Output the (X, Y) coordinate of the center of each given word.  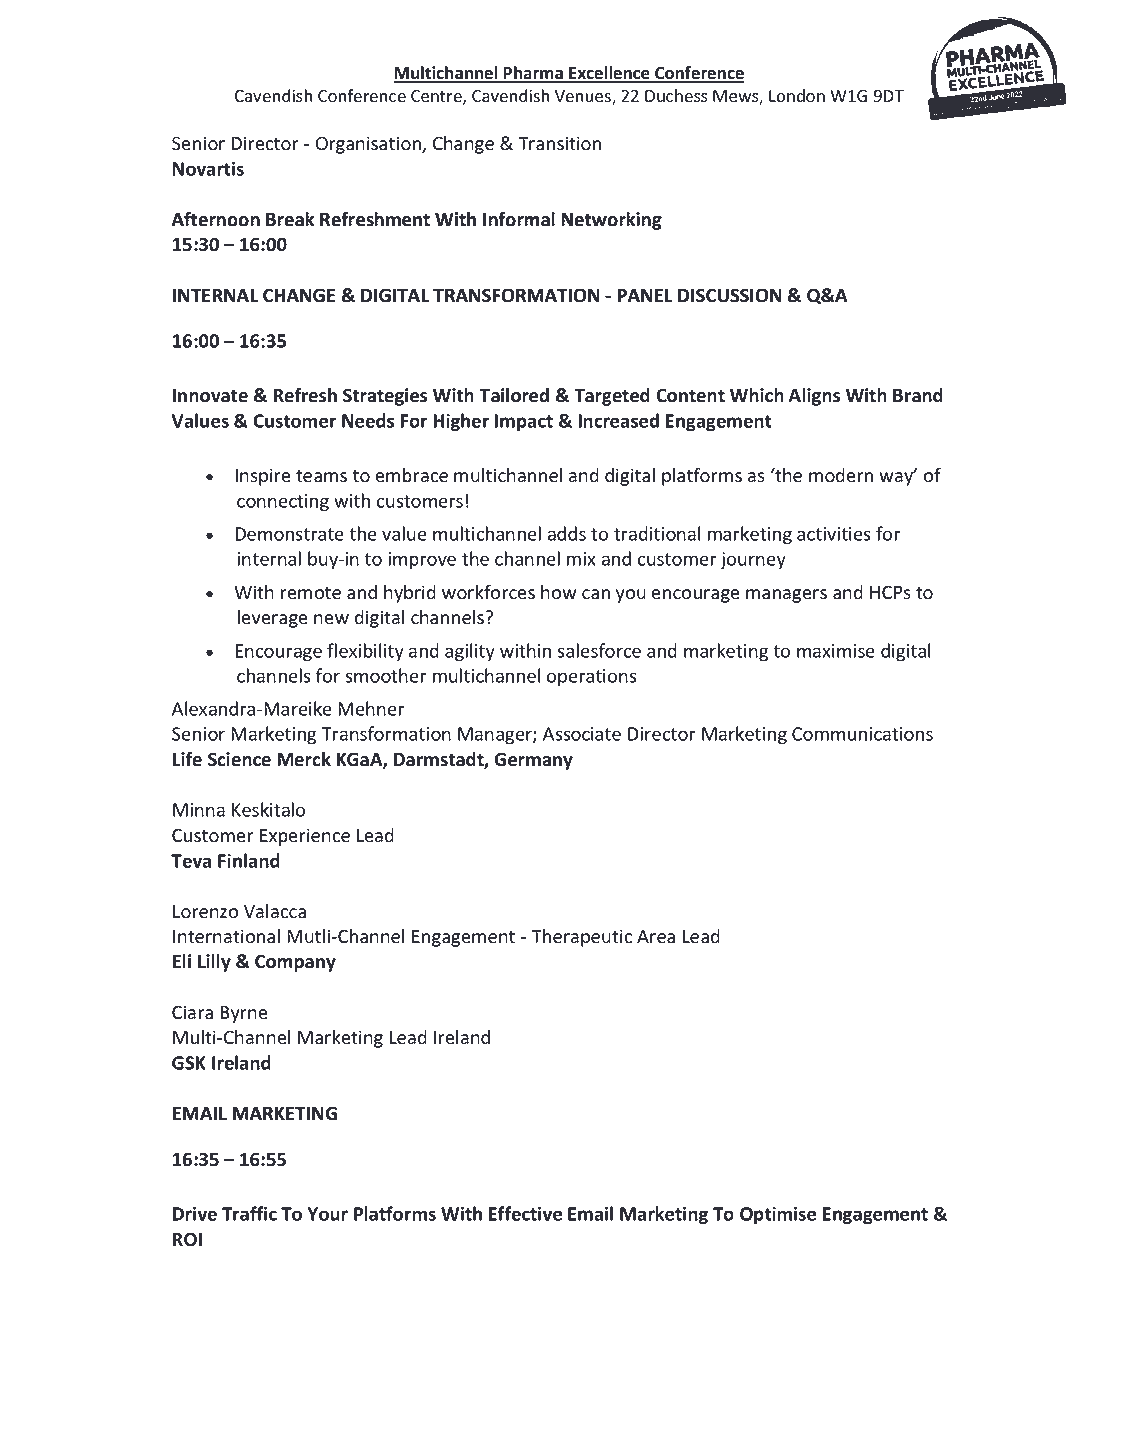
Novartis (208, 168)
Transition (559, 143)
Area (656, 937)
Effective (525, 1213)
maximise (836, 651)
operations (592, 678)
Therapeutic (581, 938)
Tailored (514, 395)
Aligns (814, 397)
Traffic (249, 1213)
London (797, 96)
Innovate (210, 396)
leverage (273, 619)
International (226, 936)
